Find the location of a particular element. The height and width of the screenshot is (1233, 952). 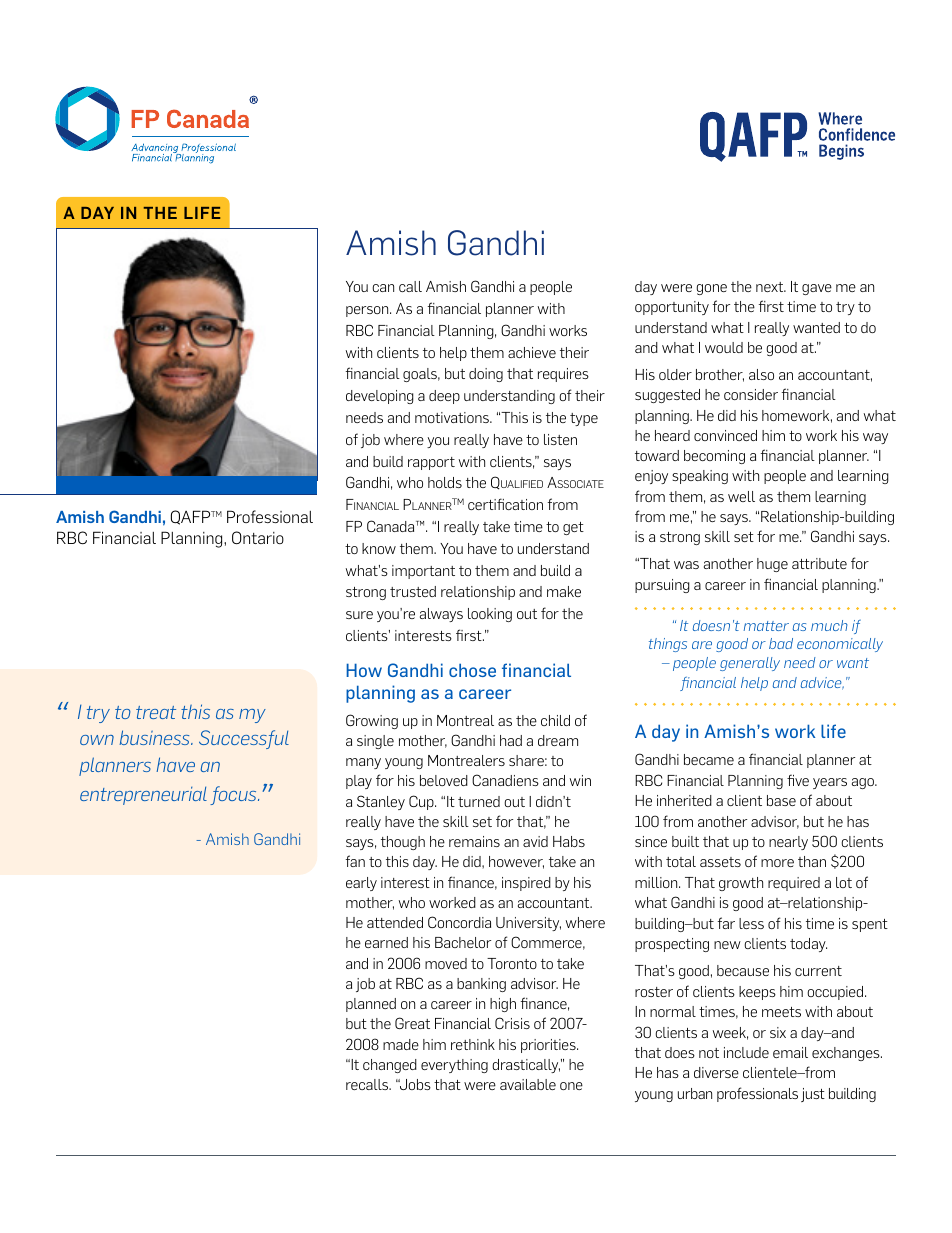

entrepreneurial is located at coordinates (143, 796).
